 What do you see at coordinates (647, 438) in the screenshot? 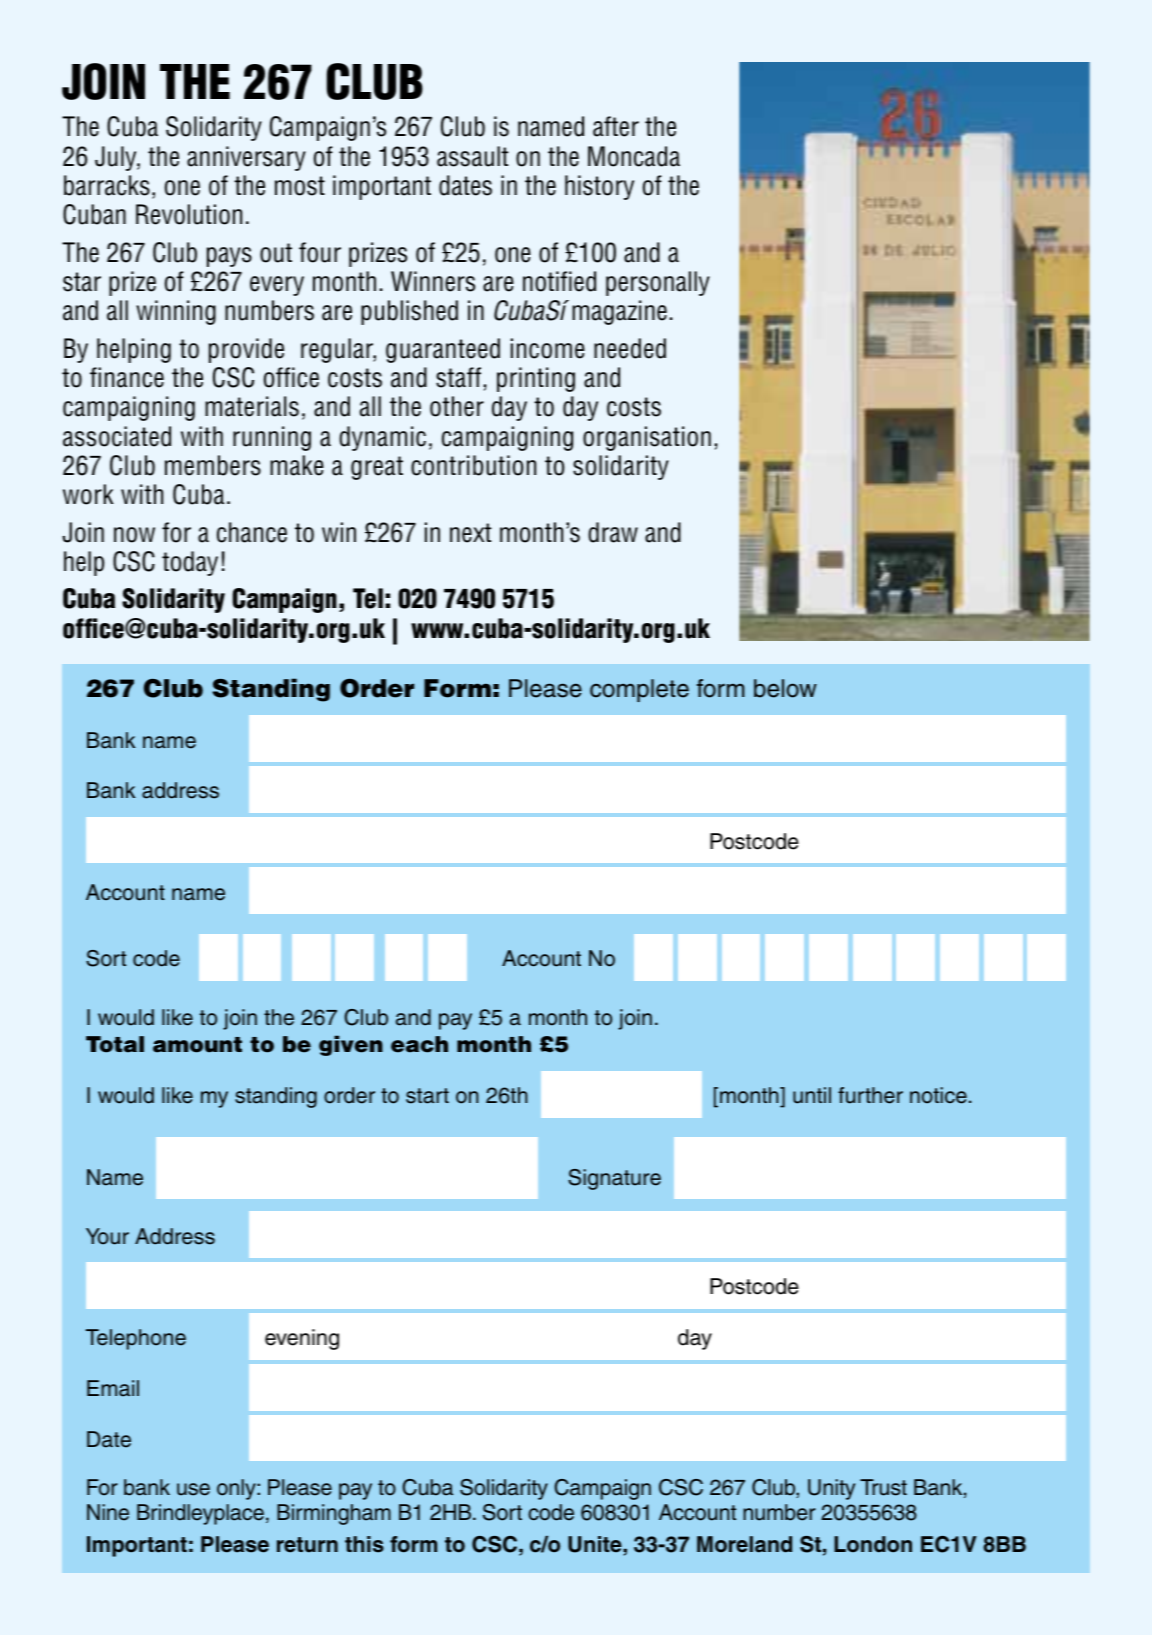
I see `organisation` at bounding box center [647, 438].
